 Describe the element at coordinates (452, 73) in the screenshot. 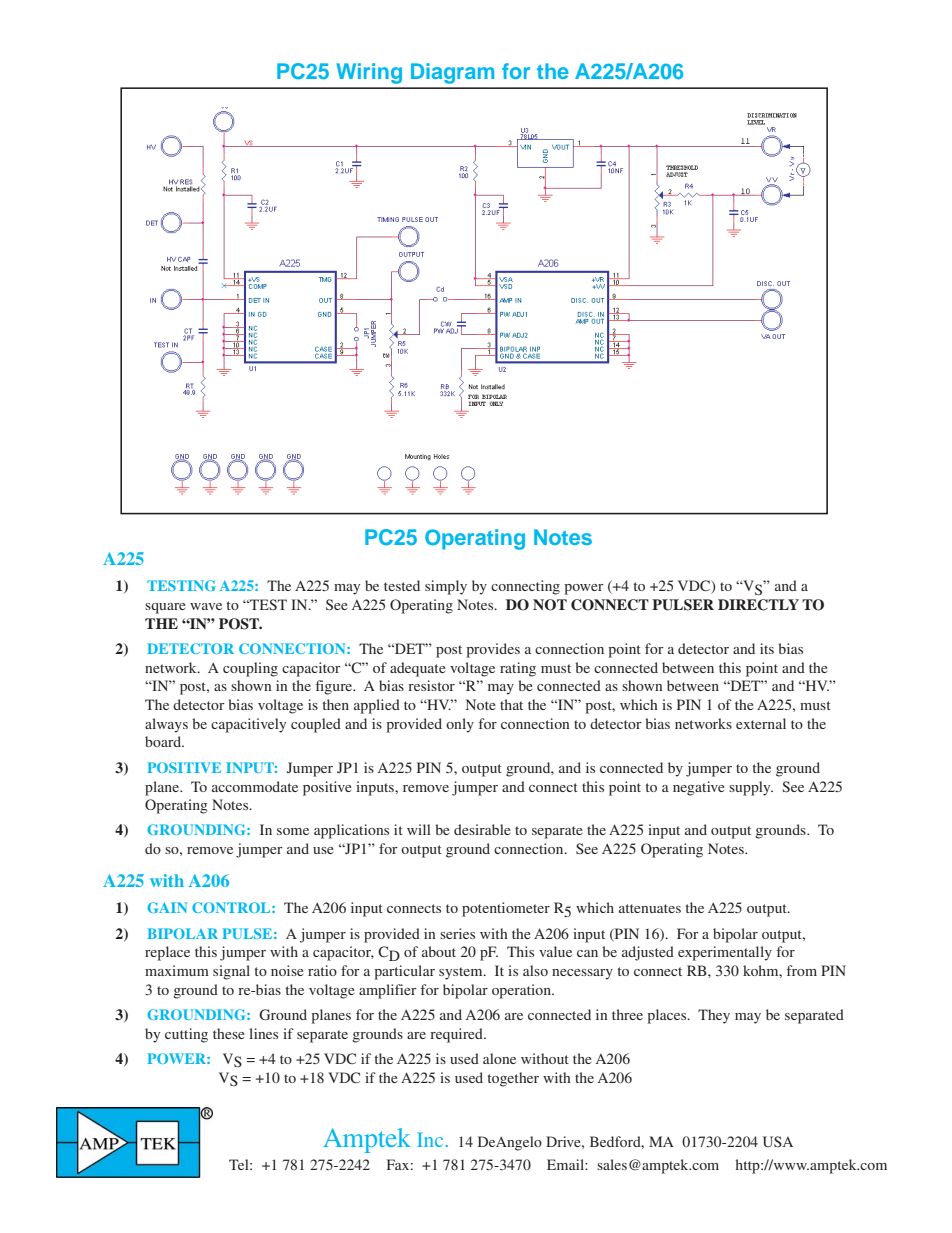

I see `Diagram` at that location.
